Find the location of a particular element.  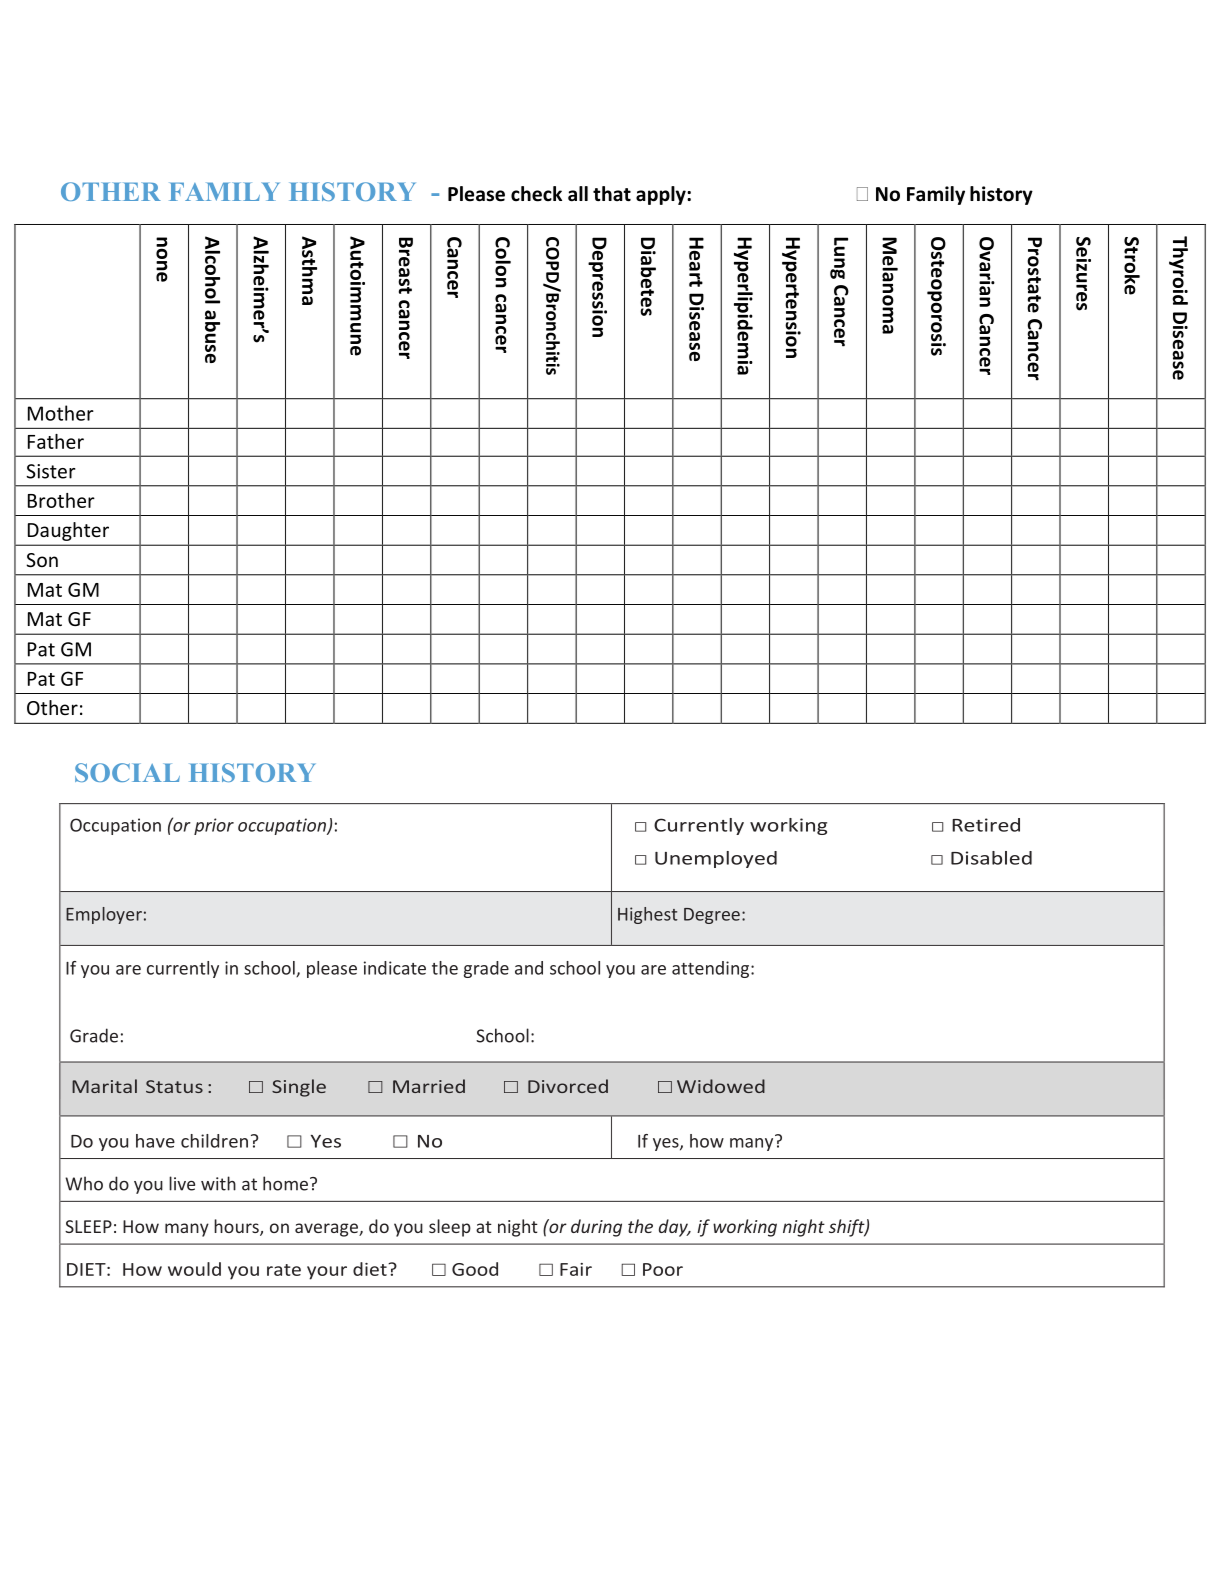

that is located at coordinates (612, 194).
